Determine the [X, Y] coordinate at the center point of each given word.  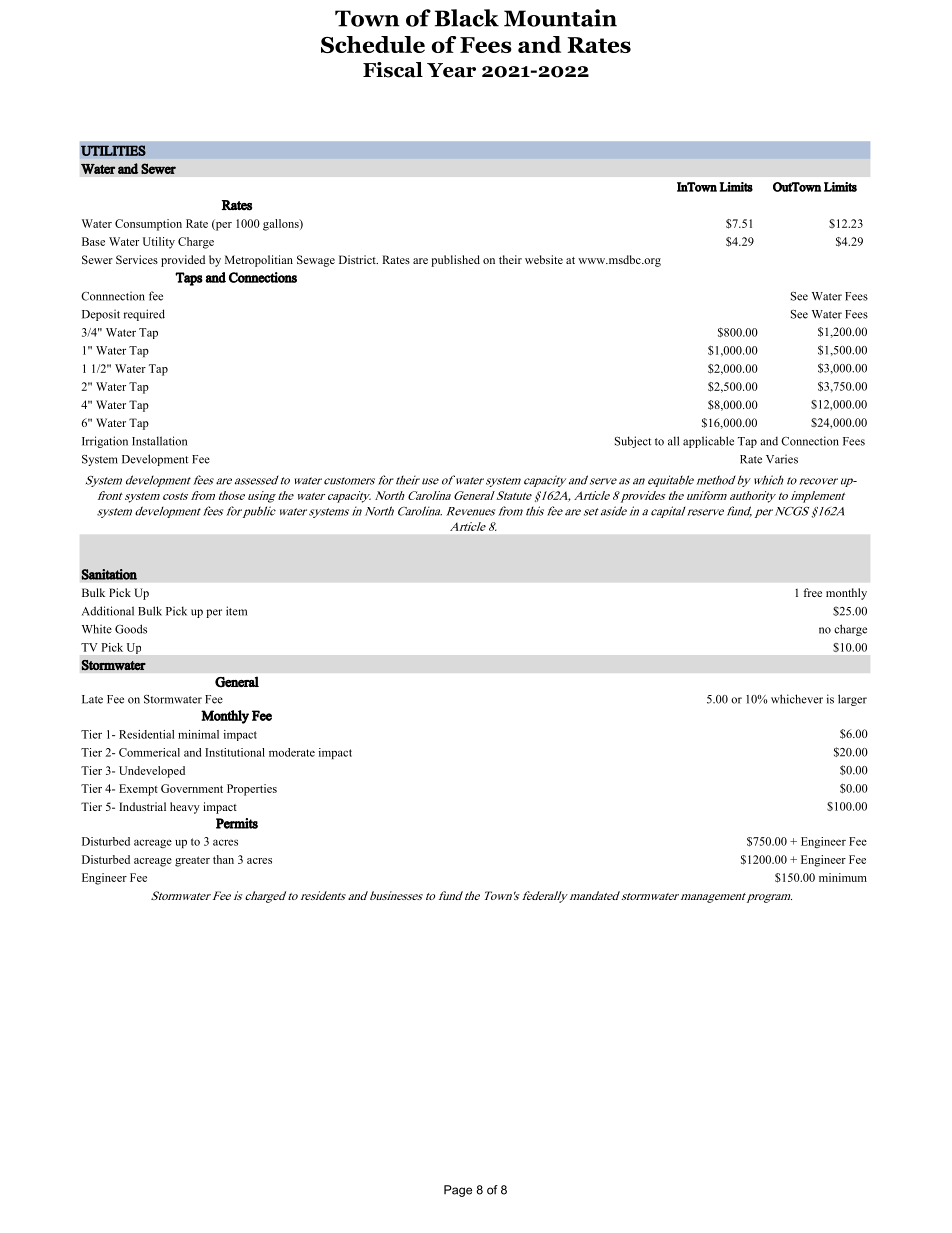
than [223, 859]
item [236, 611]
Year [451, 70]
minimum [843, 877]
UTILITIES [113, 150]
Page [458, 1191]
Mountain [560, 18]
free [812, 592]
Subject [633, 442]
